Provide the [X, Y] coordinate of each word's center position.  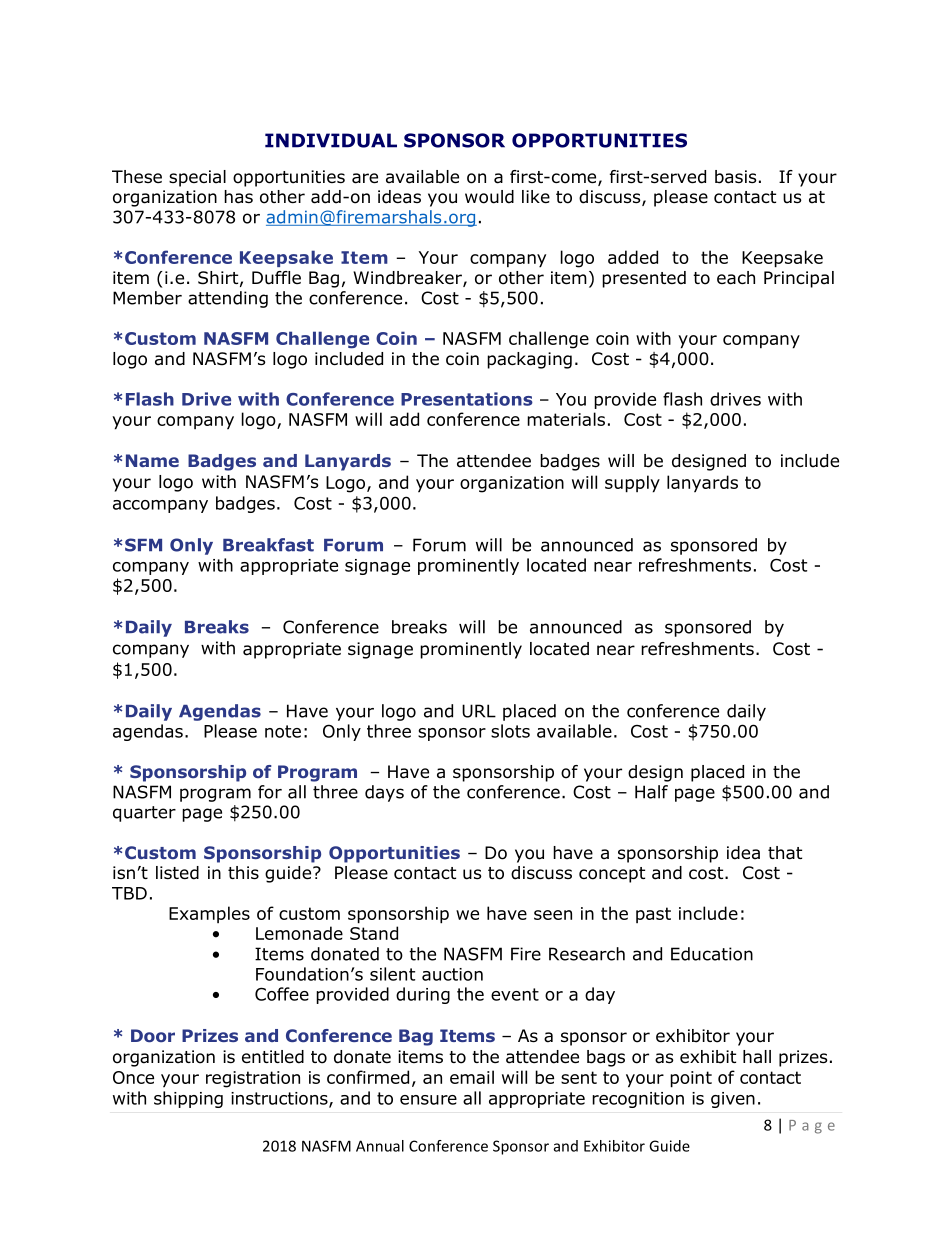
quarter [144, 814]
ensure [428, 1100]
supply [632, 484]
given [733, 1100]
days [384, 793]
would [489, 197]
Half [651, 792]
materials [566, 419]
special [197, 178]
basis [736, 177]
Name [152, 460]
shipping [188, 1099]
